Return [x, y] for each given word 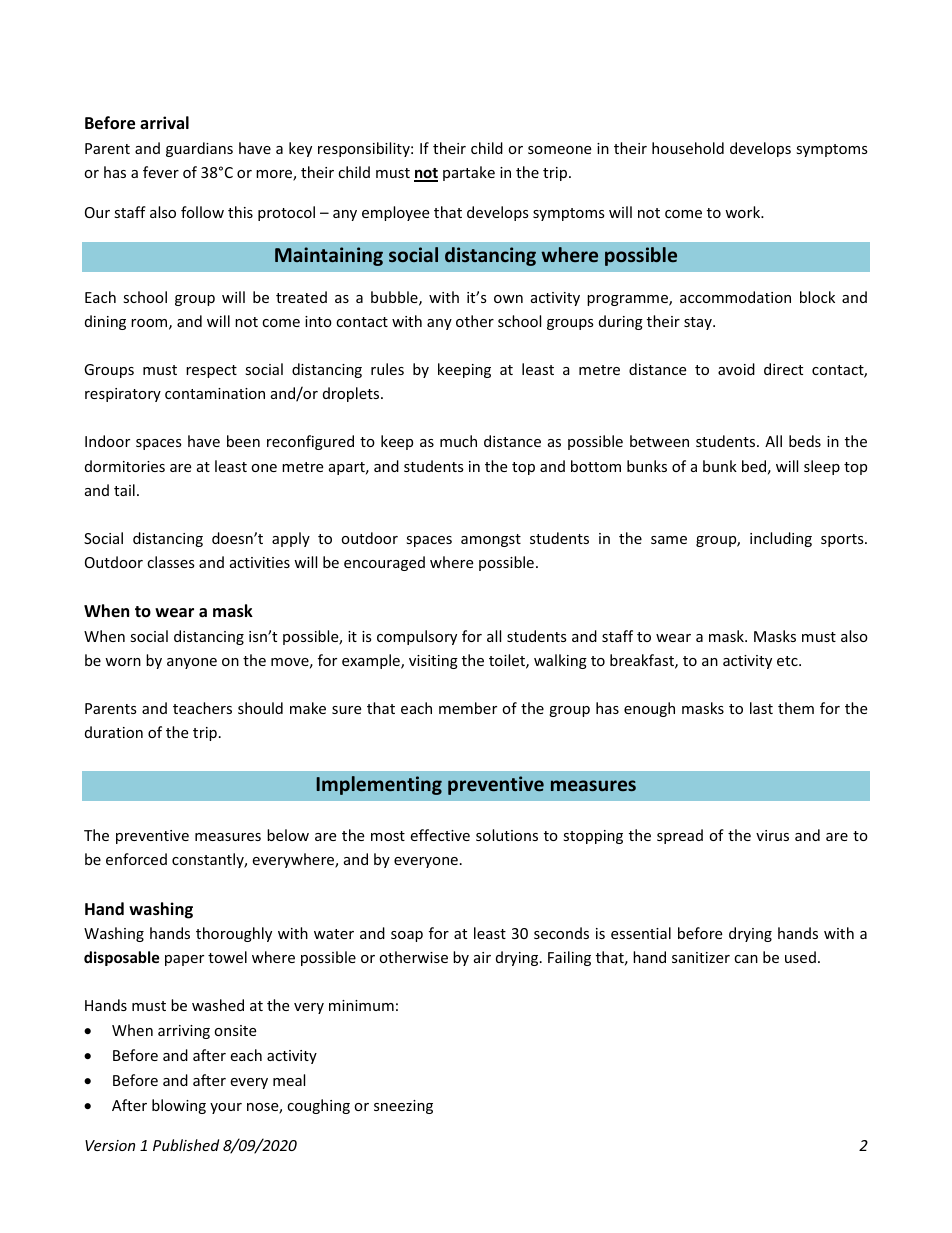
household [688, 148]
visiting [433, 662]
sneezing [403, 1107]
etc [788, 661]
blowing [179, 1106]
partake [469, 173]
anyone [192, 663]
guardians [199, 149]
